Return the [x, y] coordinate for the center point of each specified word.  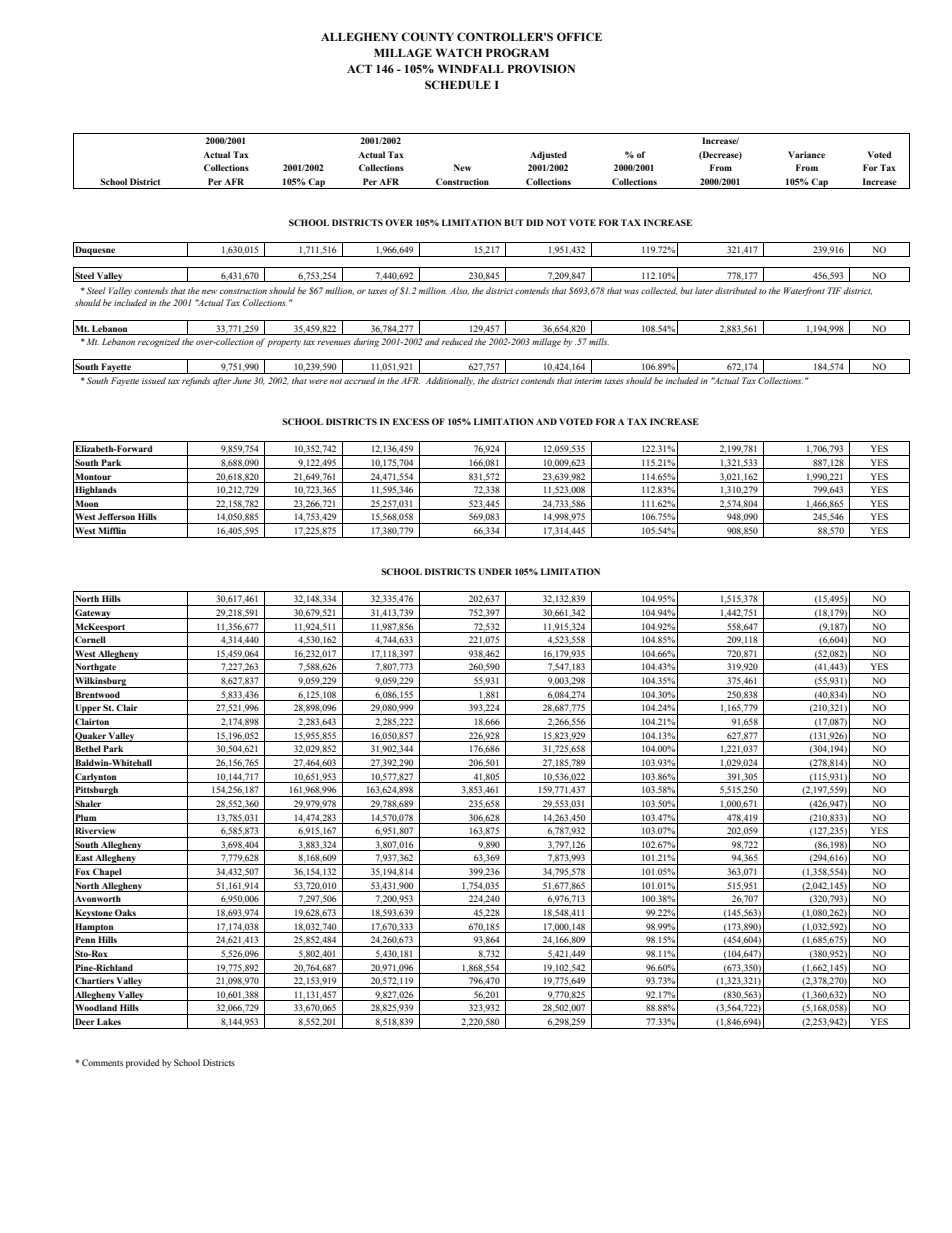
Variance [806, 154]
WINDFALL [471, 69]
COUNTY [427, 36]
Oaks [125, 914]
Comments [102, 1062]
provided [142, 1063]
